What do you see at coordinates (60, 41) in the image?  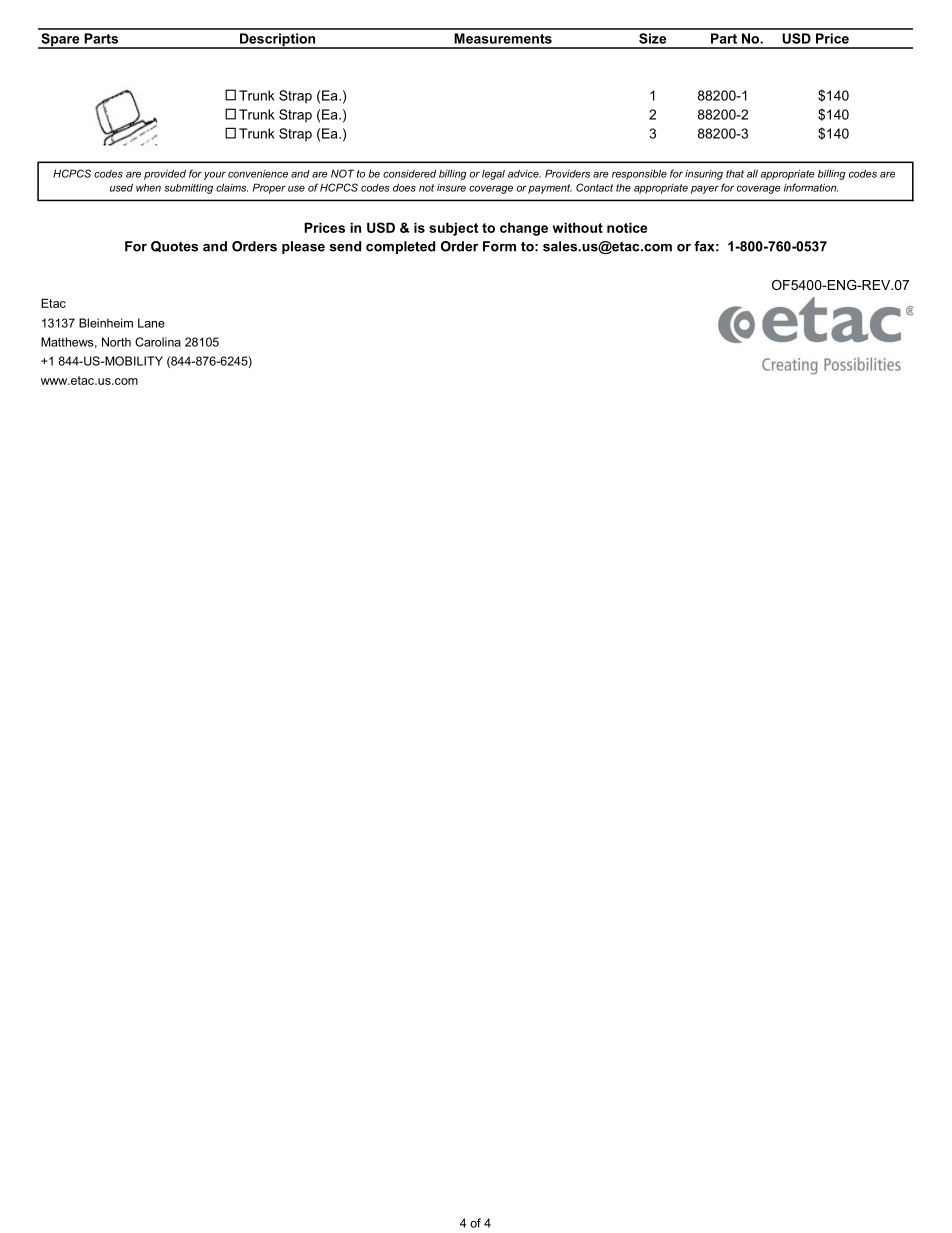 I see `Spare` at bounding box center [60, 41].
